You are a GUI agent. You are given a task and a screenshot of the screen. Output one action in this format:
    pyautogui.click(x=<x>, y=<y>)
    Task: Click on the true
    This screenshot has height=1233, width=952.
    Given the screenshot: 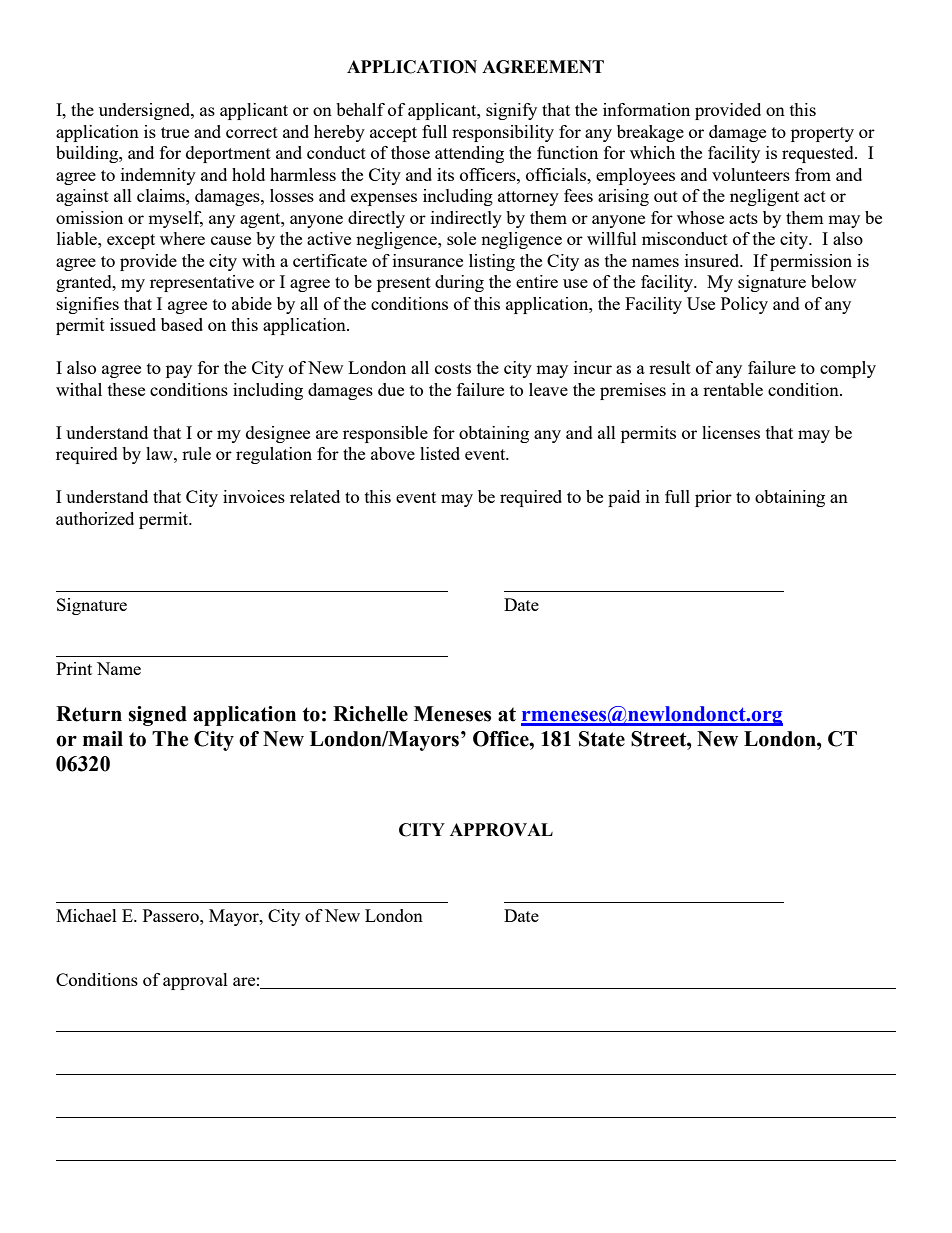 What is the action you would take?
    pyautogui.click(x=175, y=132)
